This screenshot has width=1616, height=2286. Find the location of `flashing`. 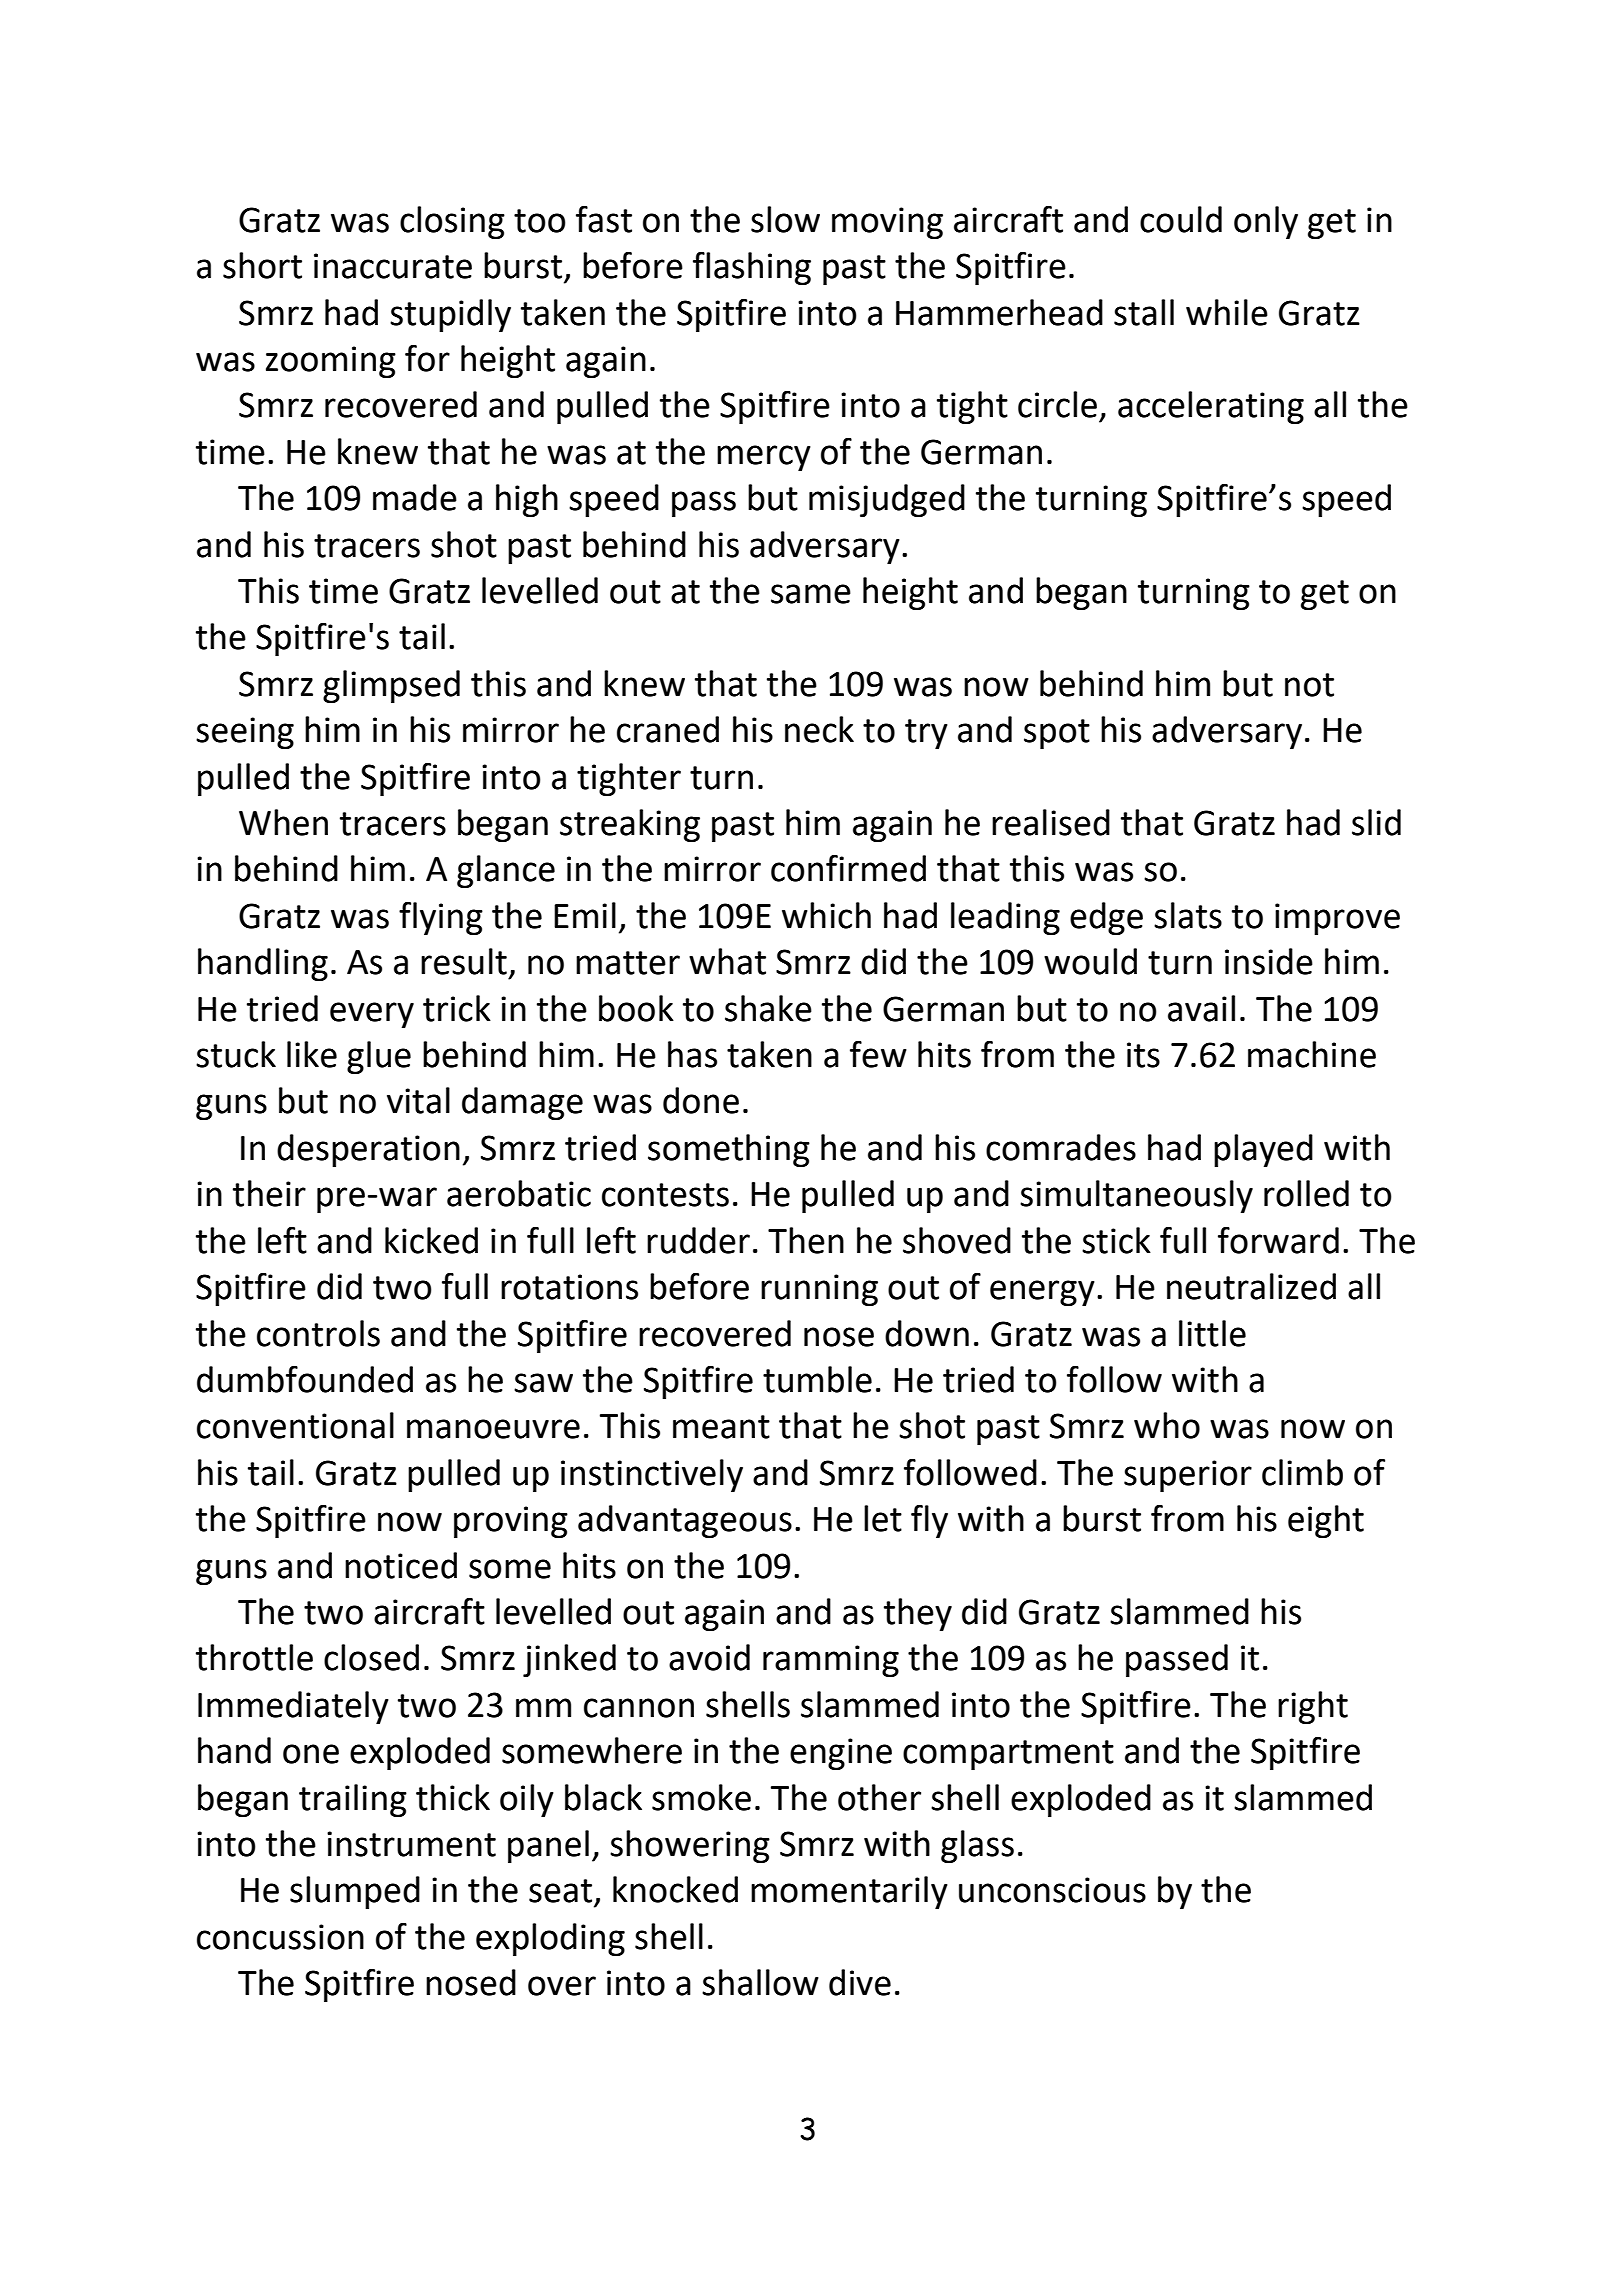

flashing is located at coordinates (752, 268).
